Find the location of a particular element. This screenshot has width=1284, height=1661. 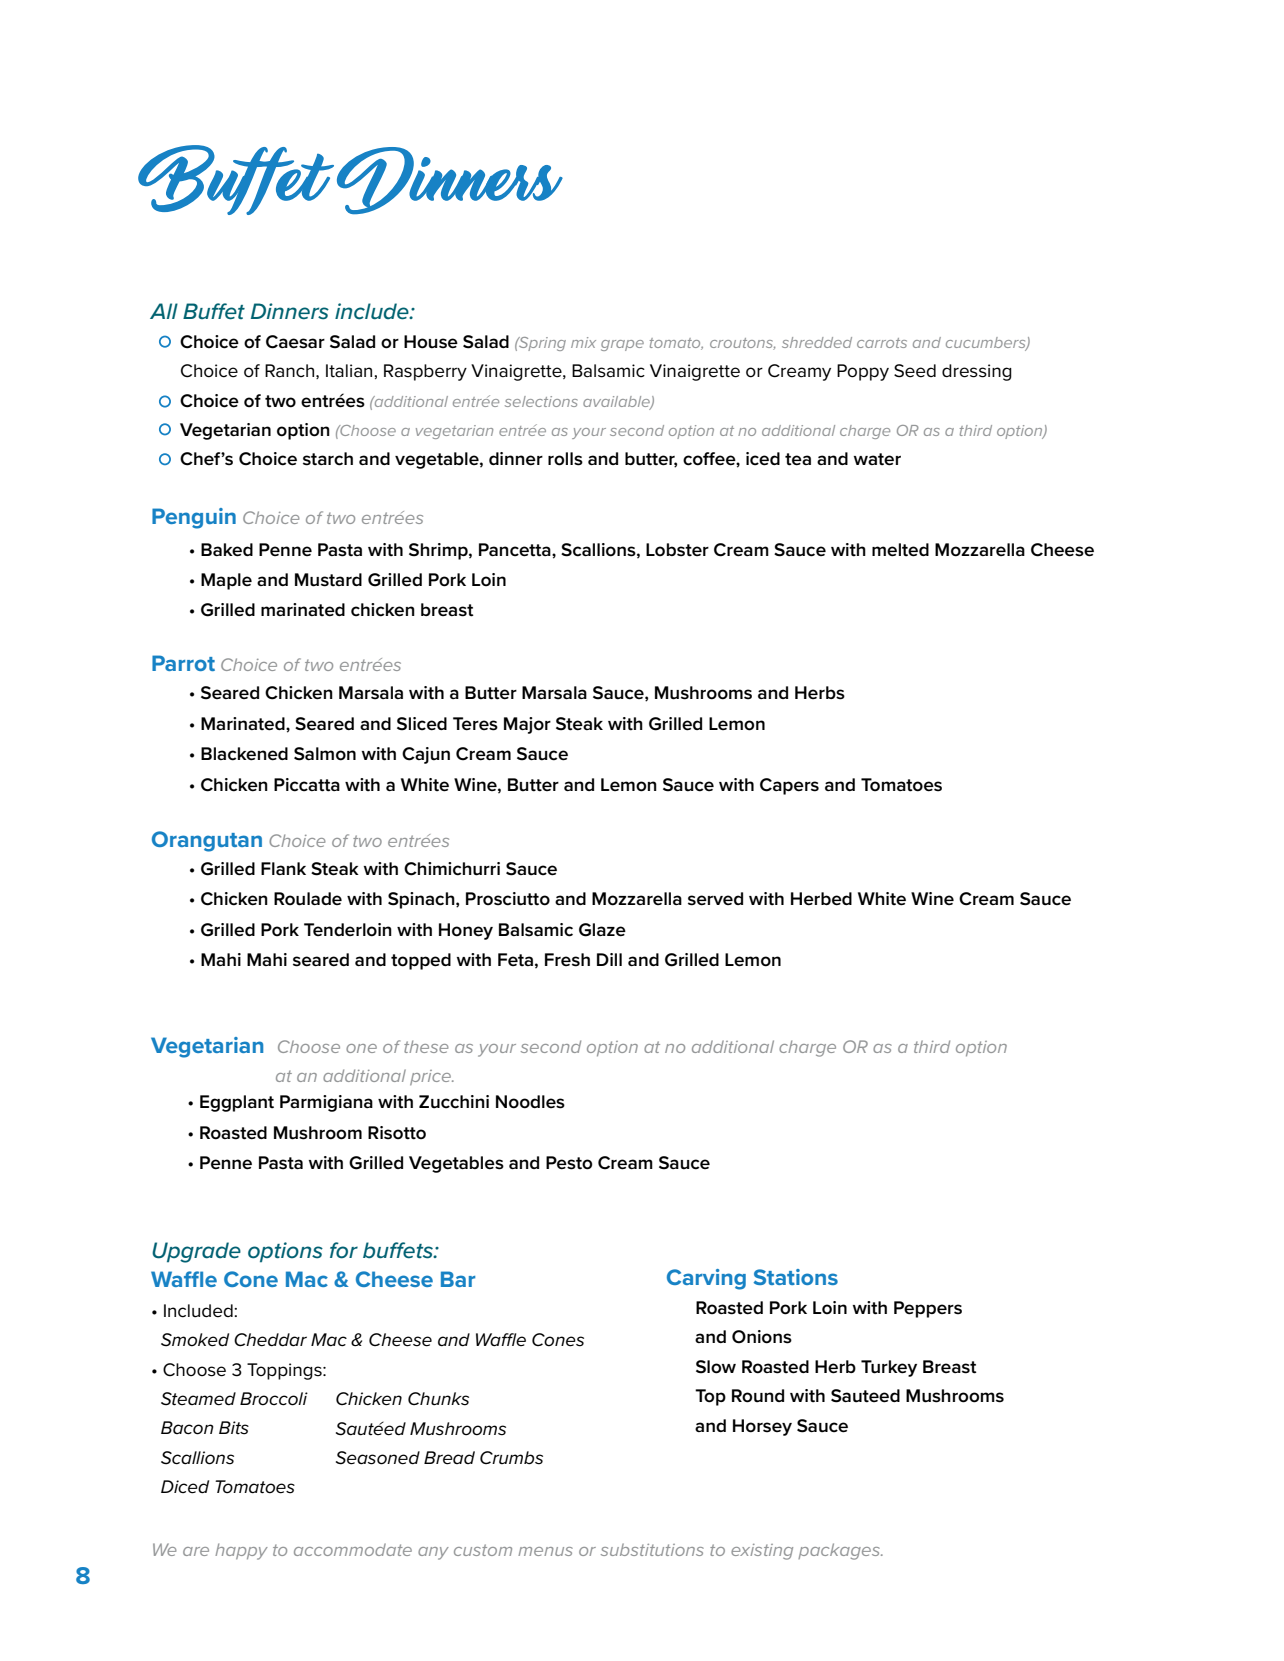

happy is located at coordinates (241, 1551).
